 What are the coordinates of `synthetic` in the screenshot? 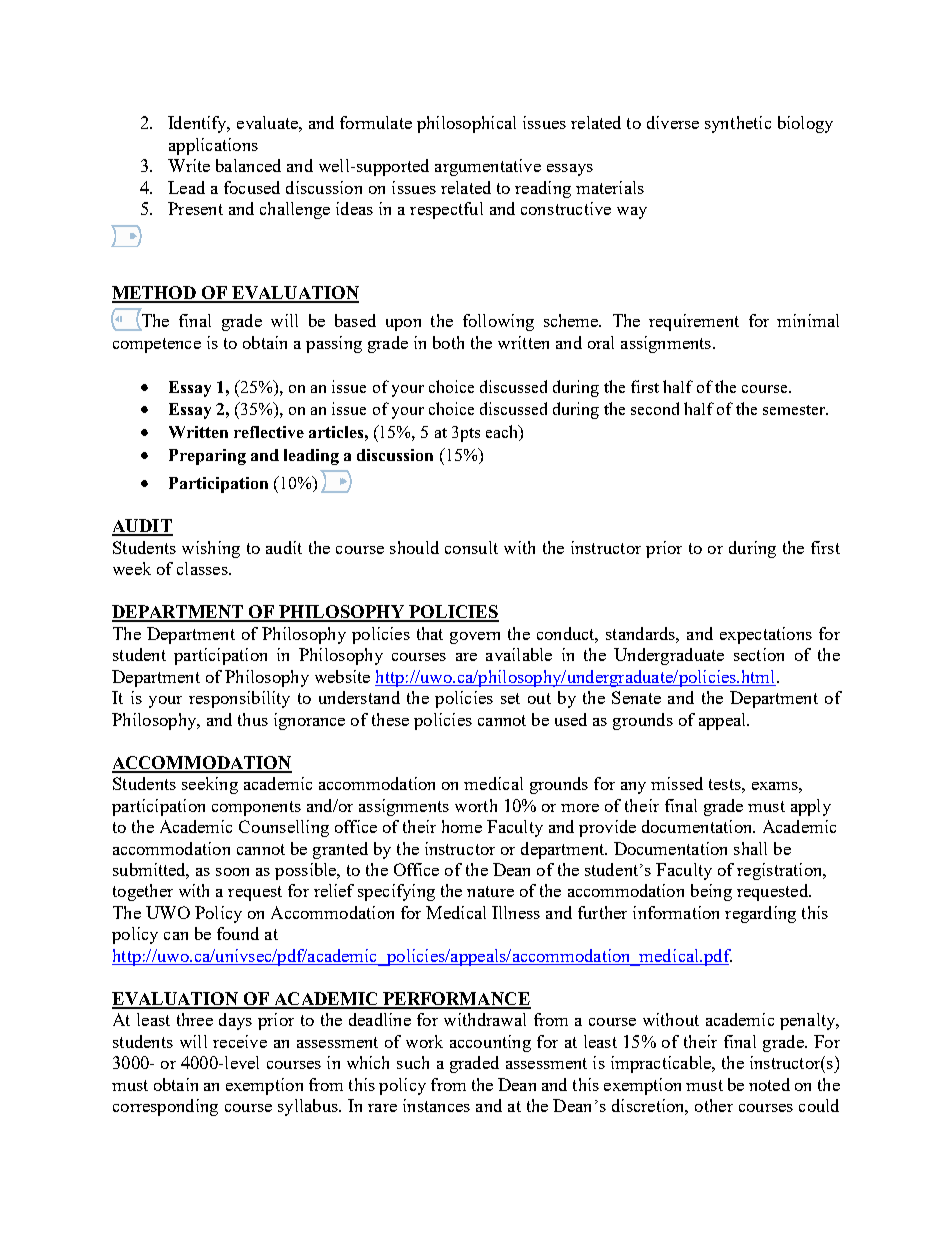 It's located at (738, 124).
